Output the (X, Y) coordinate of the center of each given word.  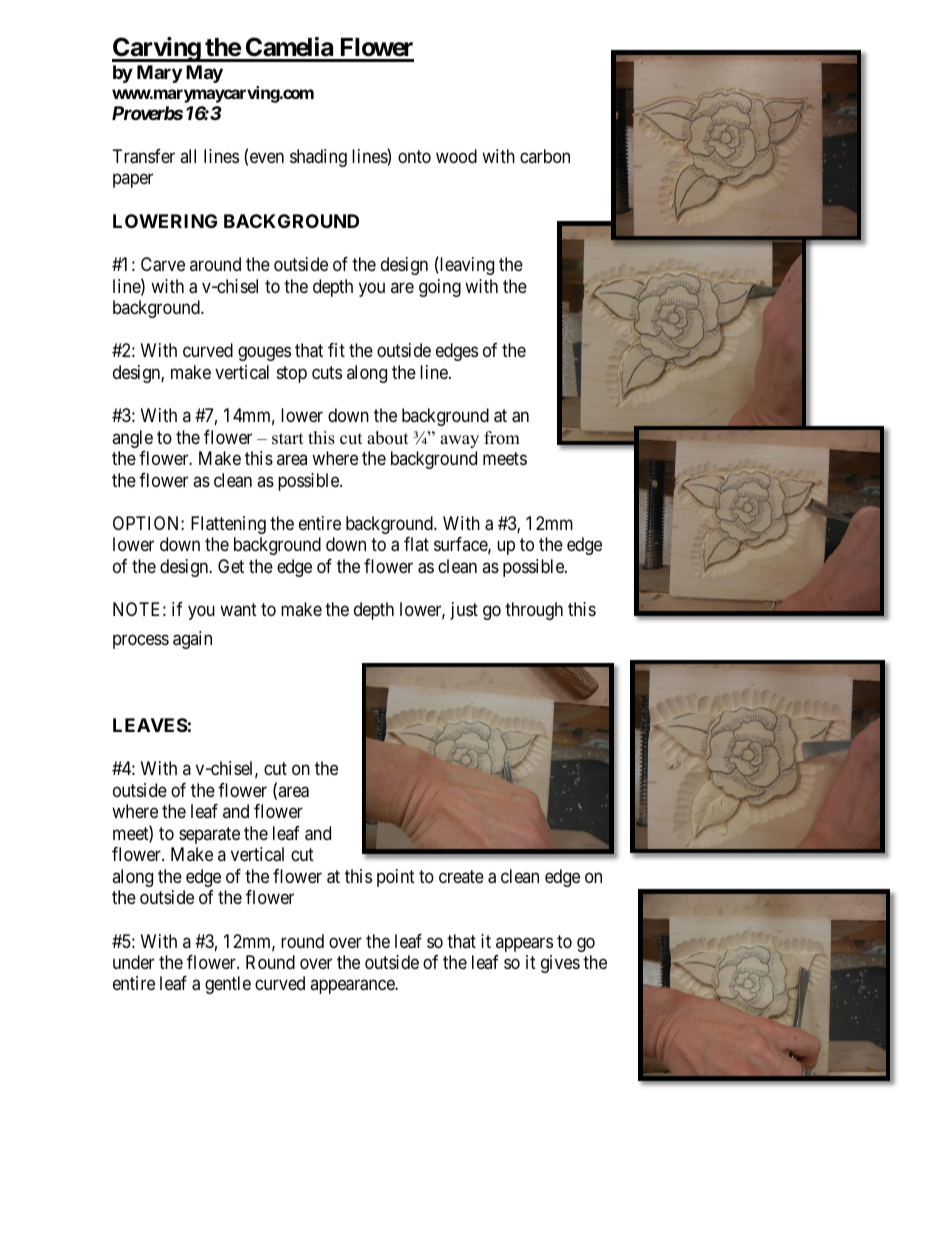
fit (336, 350)
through (534, 611)
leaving (466, 265)
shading (318, 158)
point (396, 878)
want (238, 610)
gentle (228, 985)
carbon (545, 156)
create (461, 876)
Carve (163, 264)
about (388, 438)
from (502, 438)
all (188, 156)
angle (132, 439)
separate (209, 835)
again (192, 640)
